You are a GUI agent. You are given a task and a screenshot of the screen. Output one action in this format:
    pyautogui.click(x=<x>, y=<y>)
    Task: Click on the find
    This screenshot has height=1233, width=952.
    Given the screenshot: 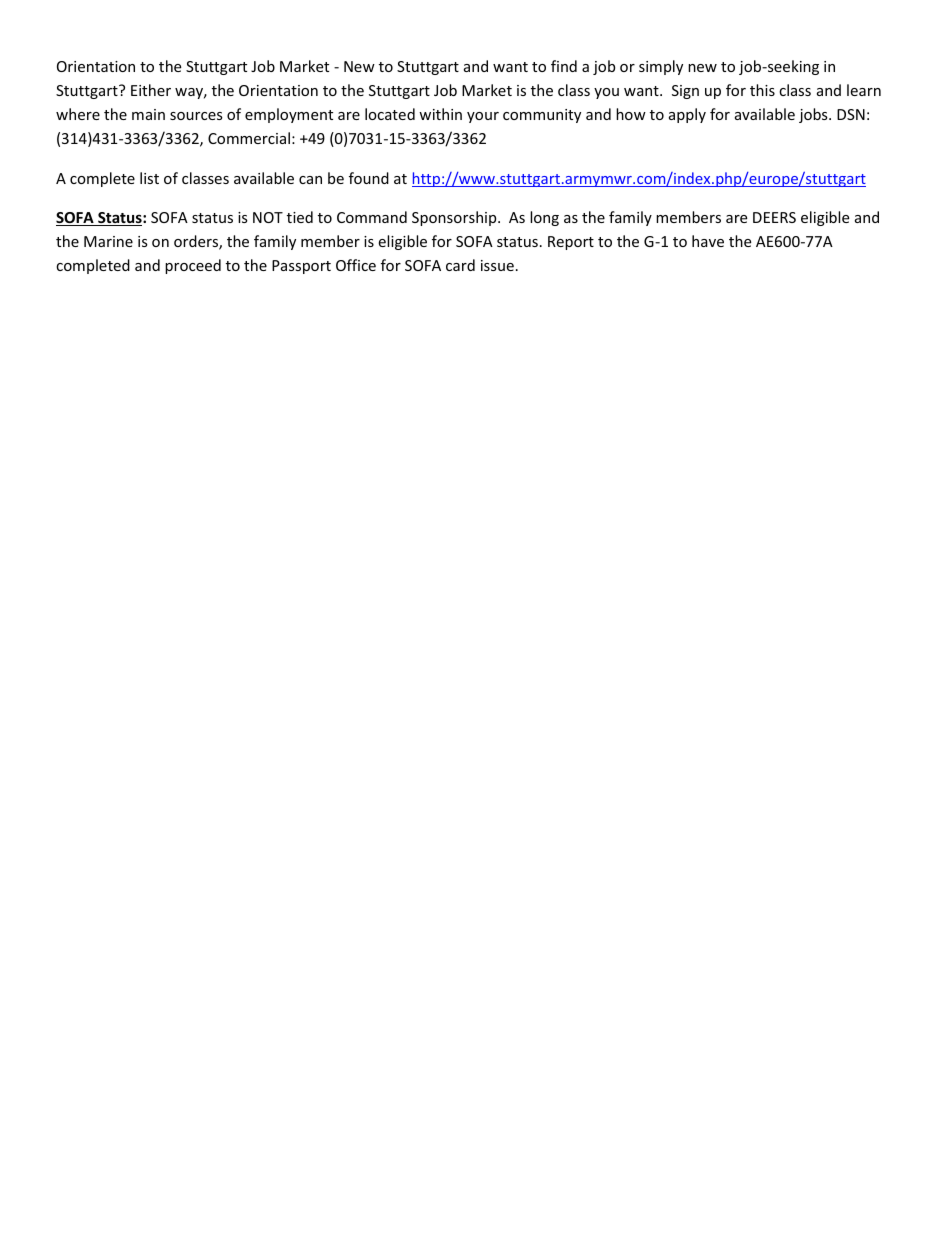 What is the action you would take?
    pyautogui.click(x=564, y=66)
